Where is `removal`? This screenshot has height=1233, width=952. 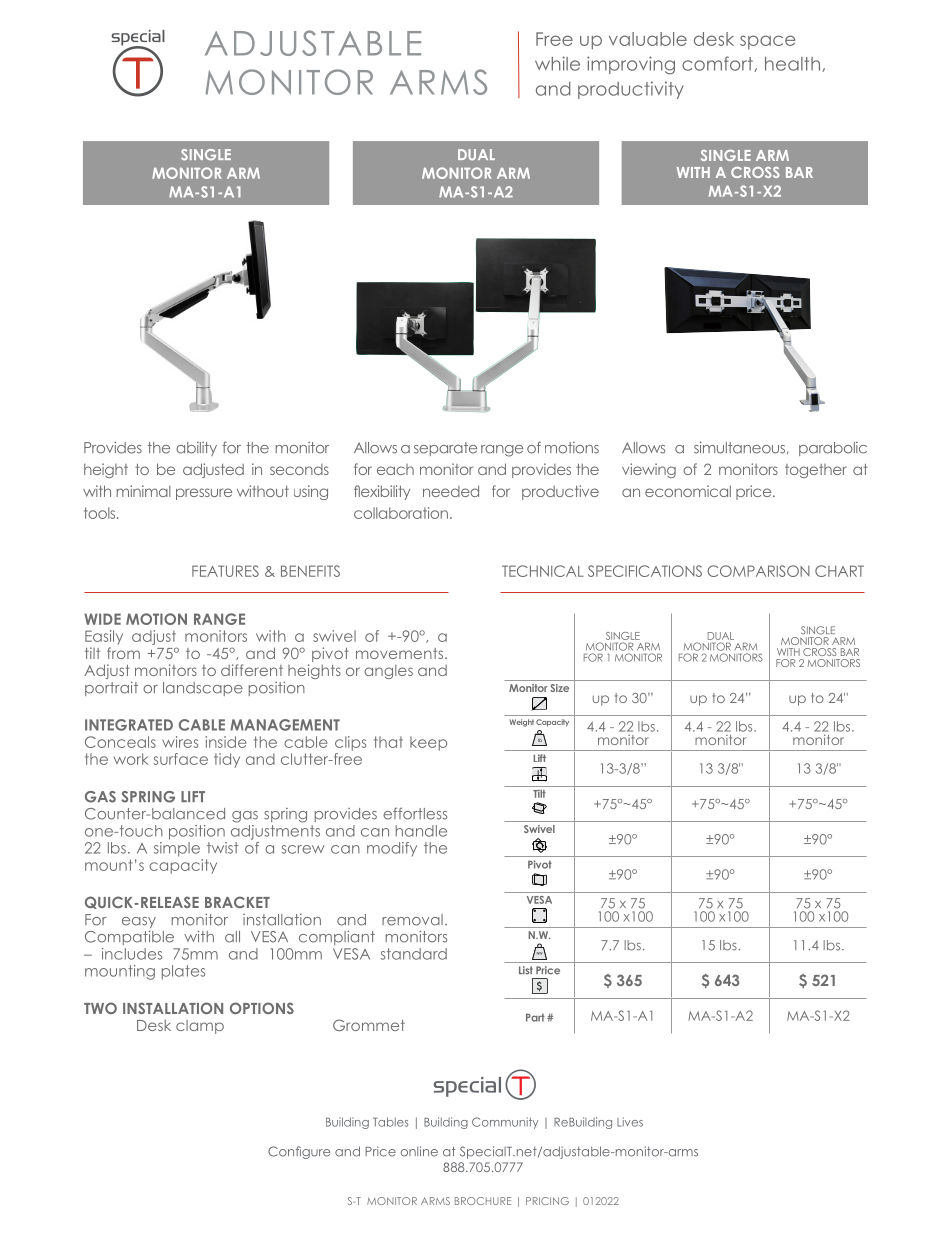 removal is located at coordinates (412, 920).
